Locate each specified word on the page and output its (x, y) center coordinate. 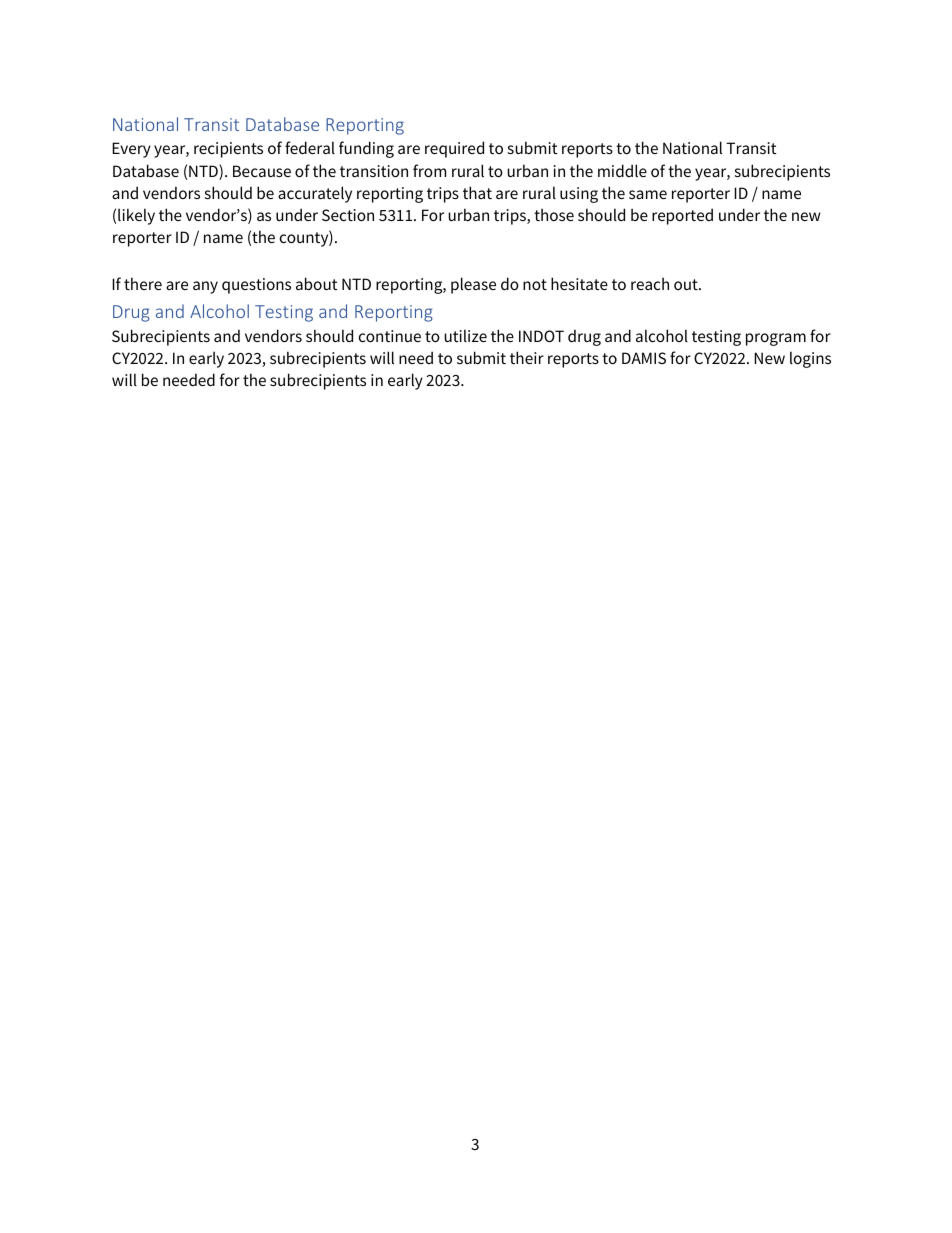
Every (131, 150)
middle (622, 170)
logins (810, 359)
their (527, 357)
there (143, 283)
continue (390, 336)
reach (650, 283)
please (473, 285)
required (454, 149)
